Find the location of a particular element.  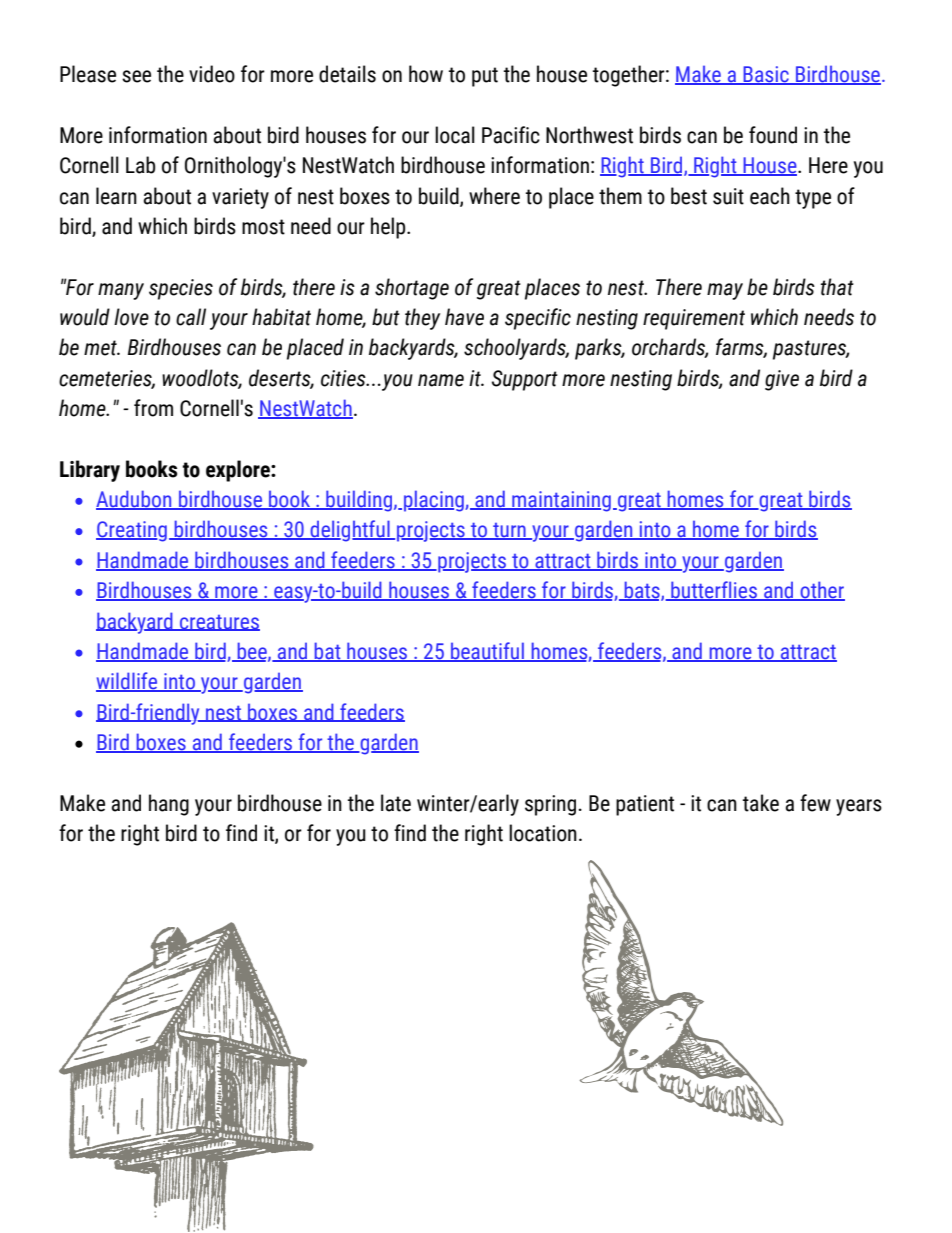

put is located at coordinates (485, 77).
